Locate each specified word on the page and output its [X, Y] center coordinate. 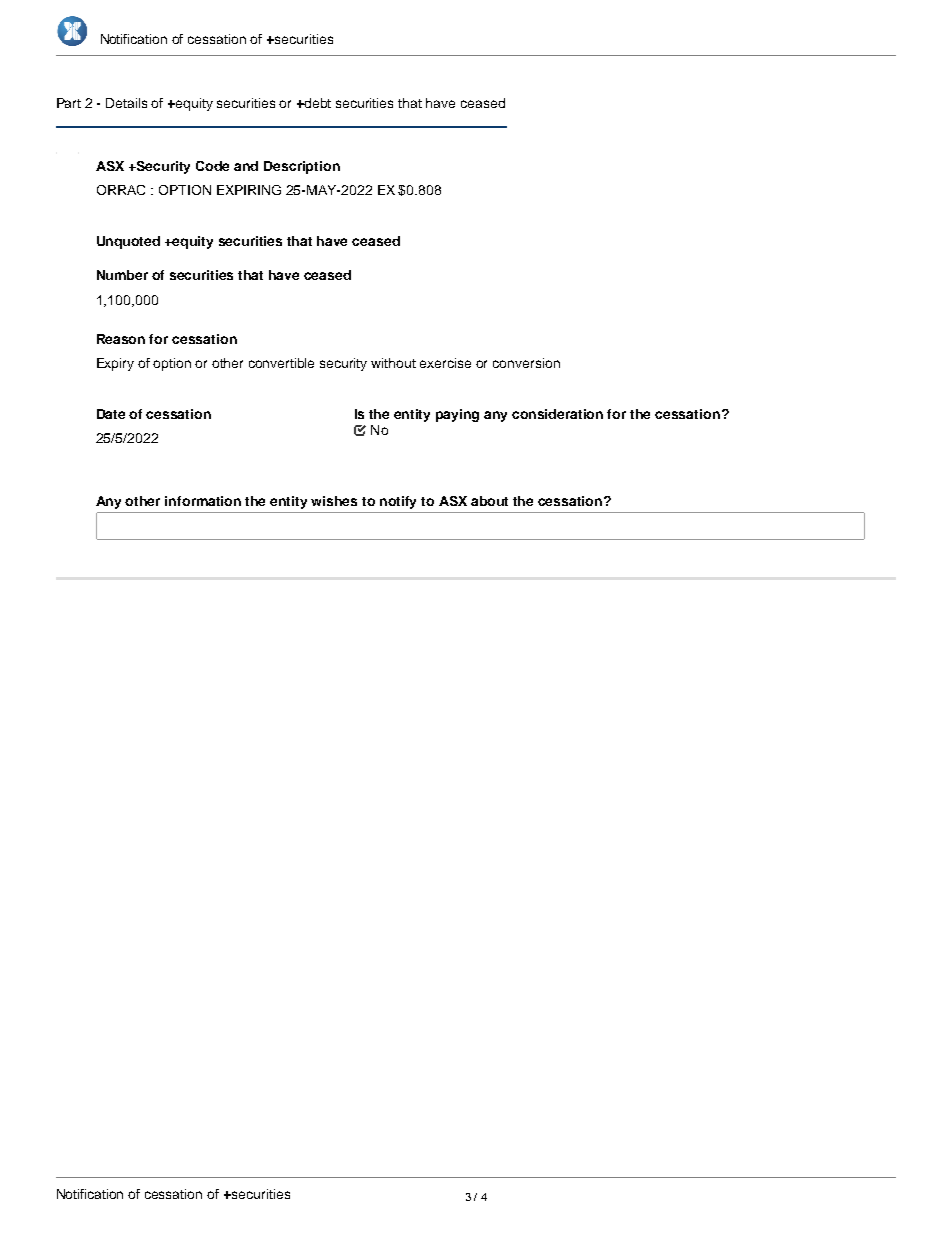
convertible [281, 363]
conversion [526, 363]
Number [122, 275]
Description [302, 167]
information [203, 501]
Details [126, 103]
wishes [334, 501]
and [246, 166]
